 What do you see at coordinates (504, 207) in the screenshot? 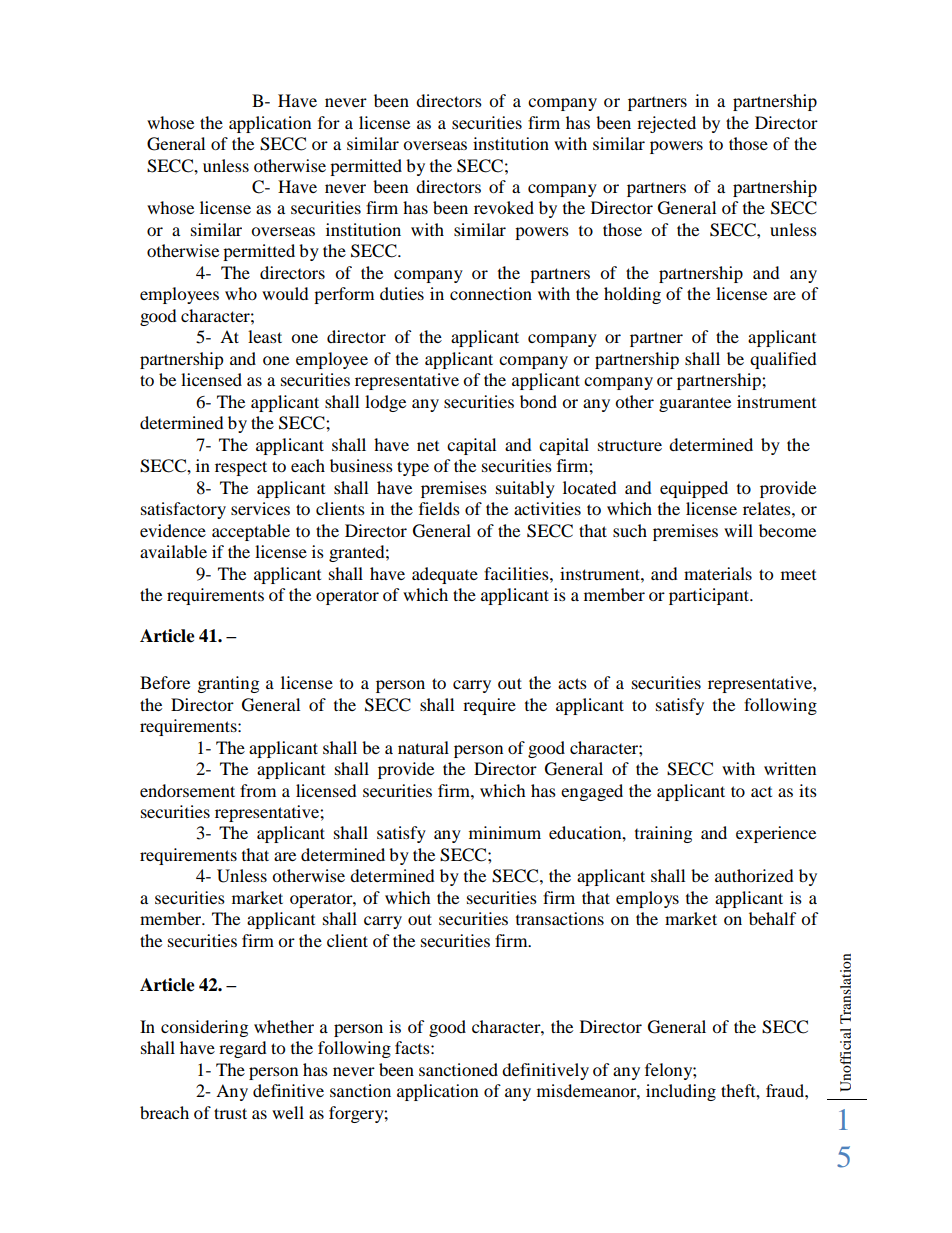
I see `revoked` at bounding box center [504, 207].
